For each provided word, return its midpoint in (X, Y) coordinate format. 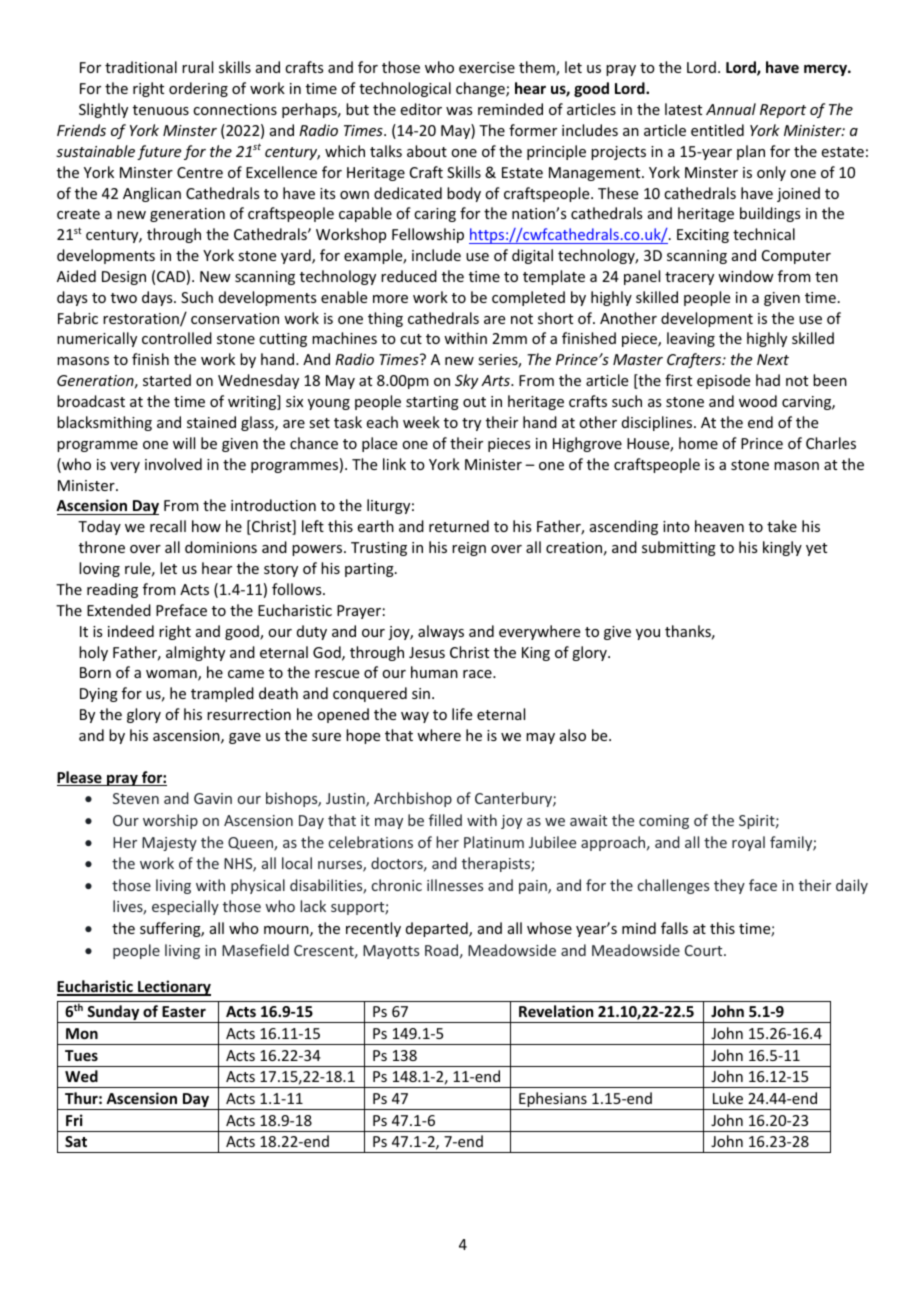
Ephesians (553, 1101)
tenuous (161, 110)
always (441, 632)
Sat (76, 1141)
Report (783, 111)
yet (816, 549)
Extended (119, 610)
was (459, 111)
